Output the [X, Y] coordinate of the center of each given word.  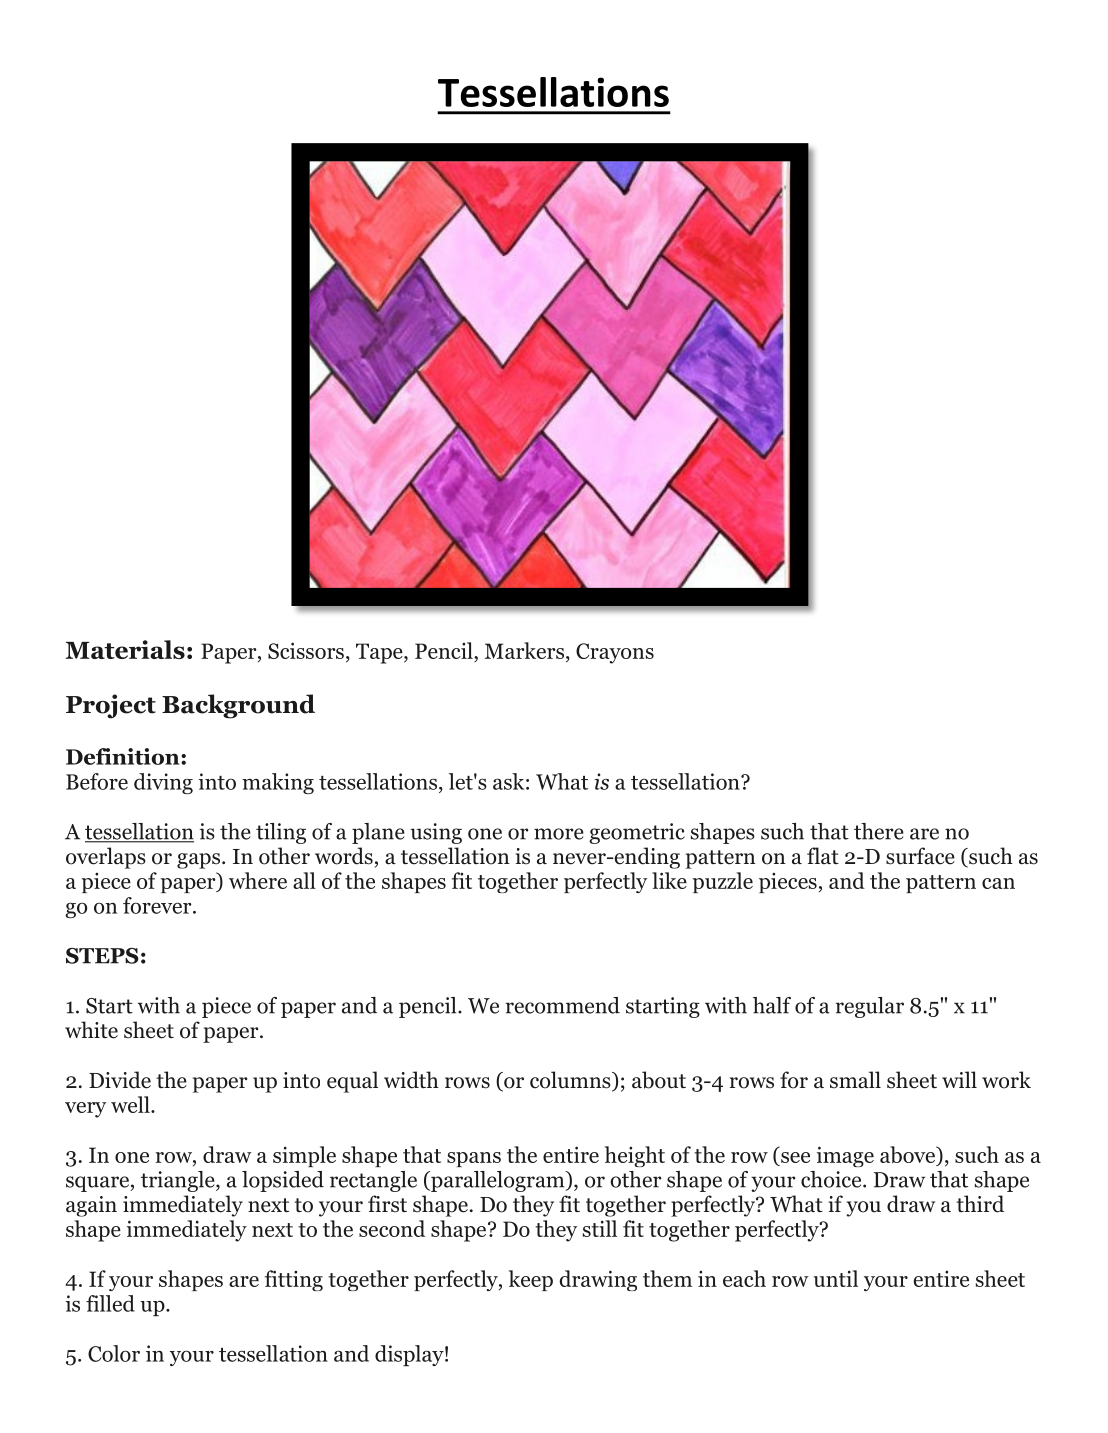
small [855, 1080]
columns [571, 1081]
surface [920, 856]
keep [531, 1280]
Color [114, 1353]
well [131, 1104]
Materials [125, 649]
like [669, 880]
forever [158, 905]
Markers [524, 650]
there [879, 831]
